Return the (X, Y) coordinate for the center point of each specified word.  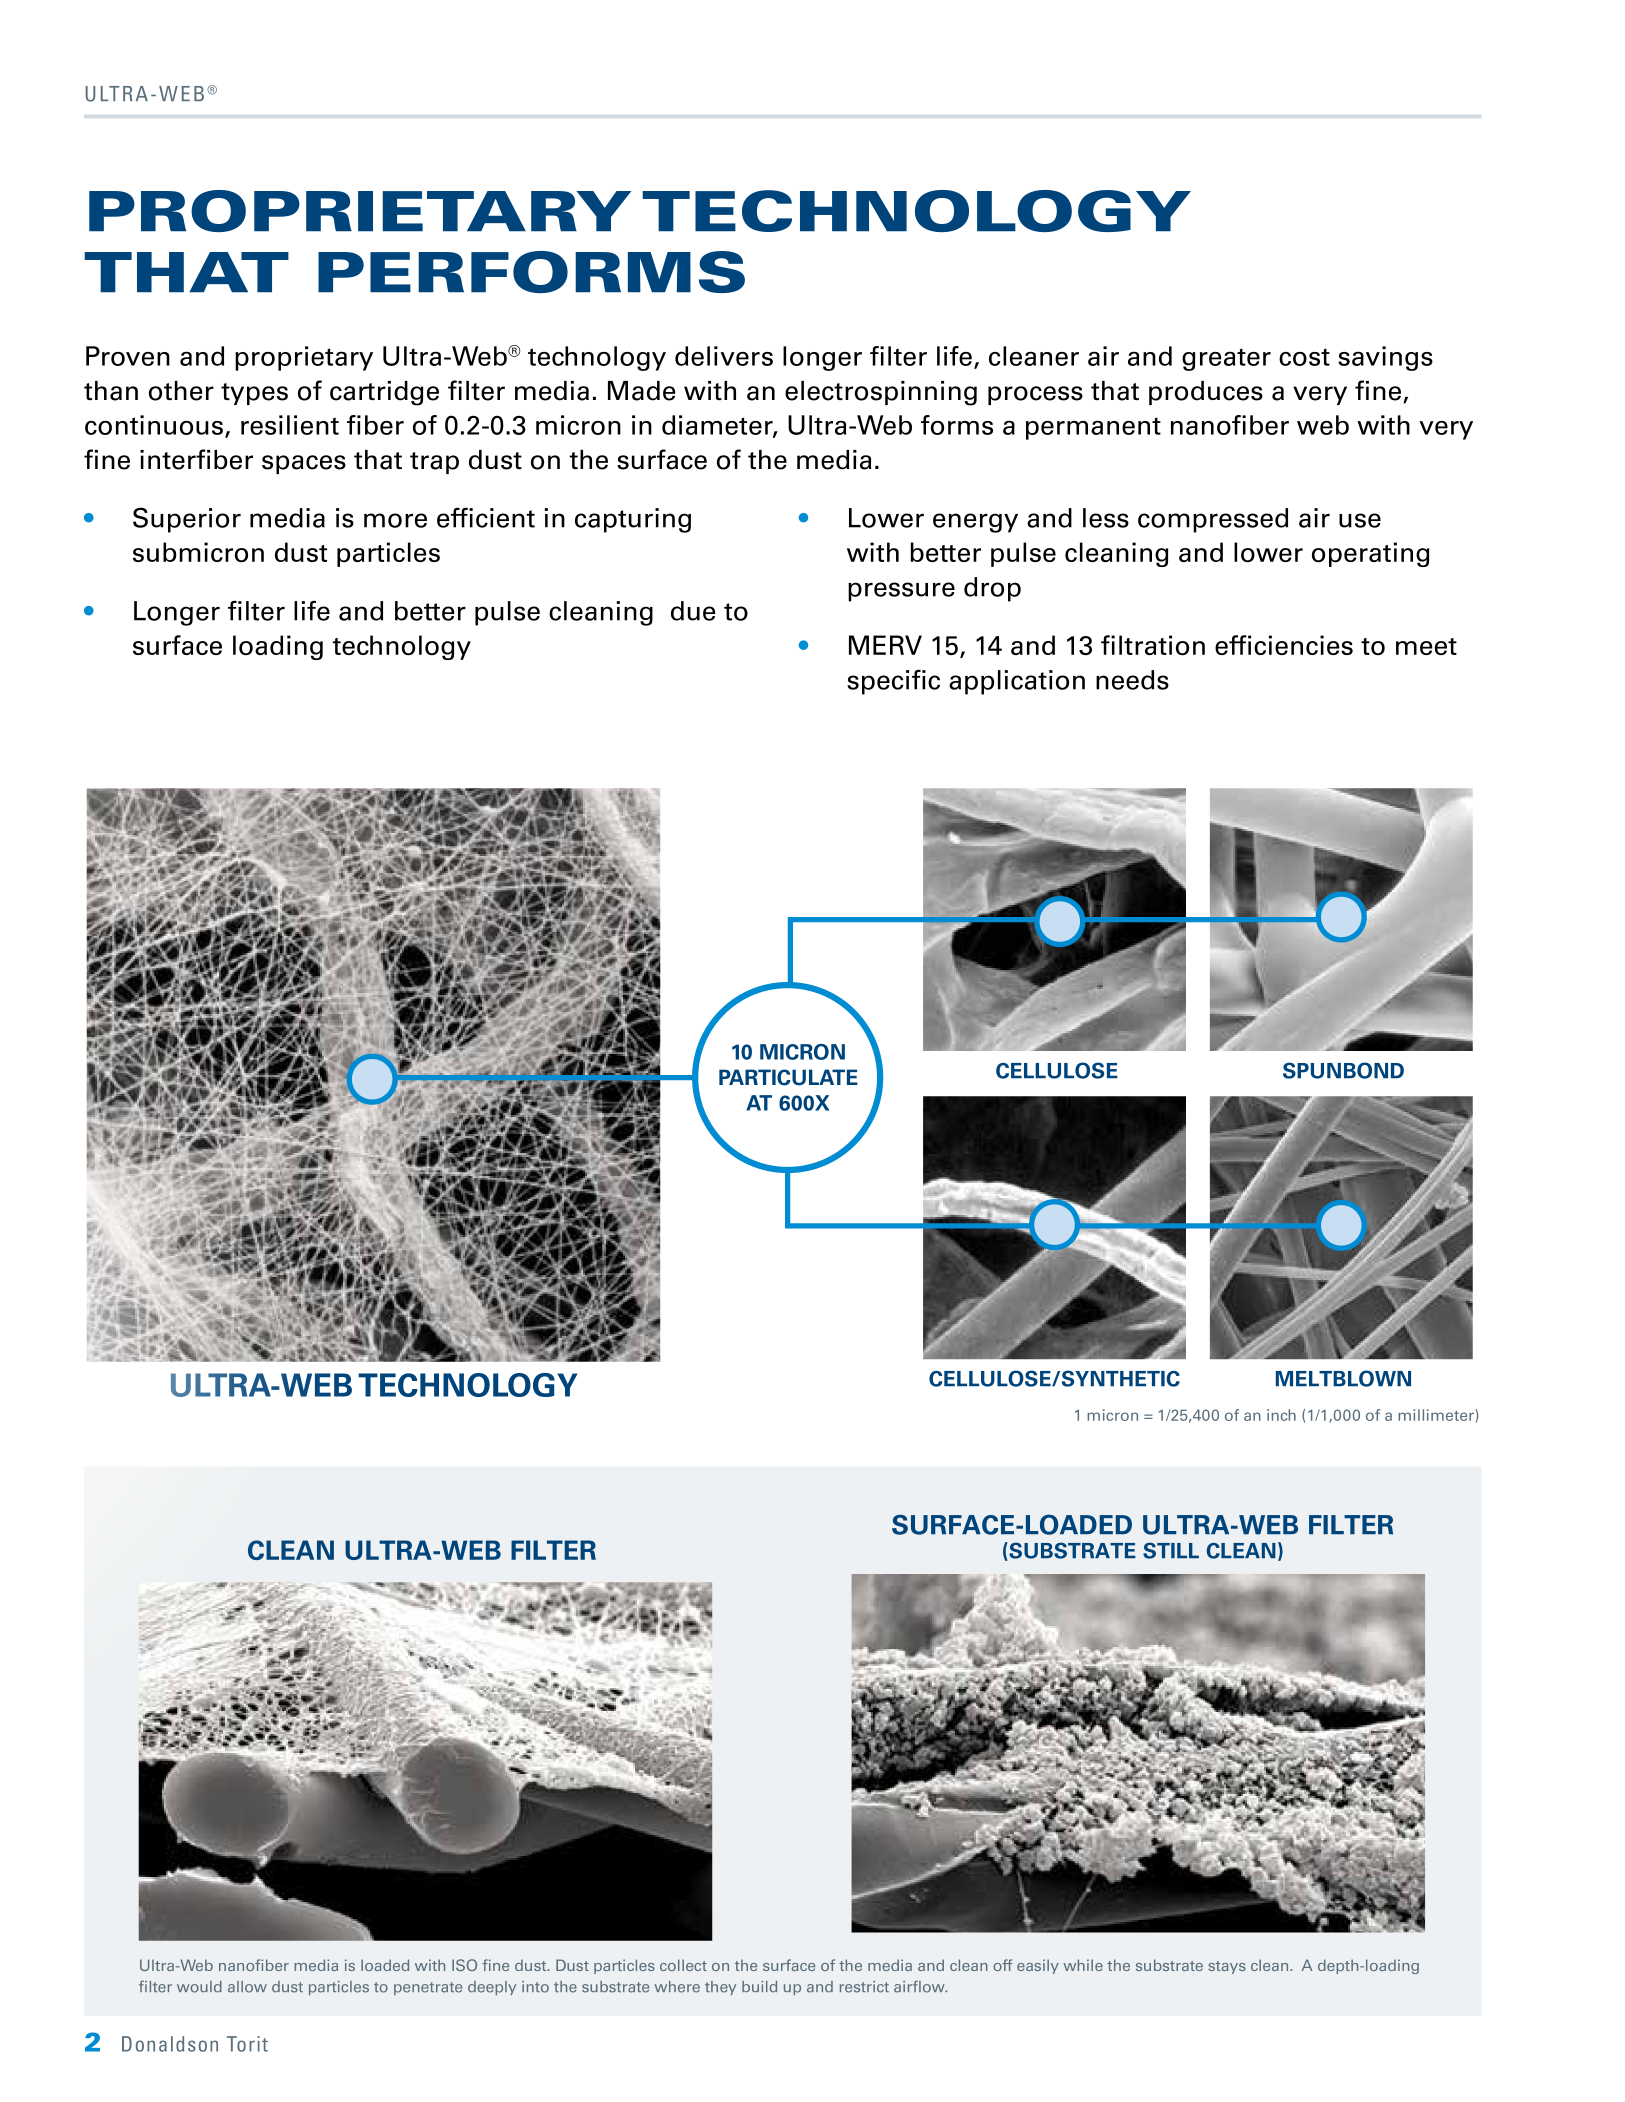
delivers (724, 356)
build (759, 1986)
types (254, 394)
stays (1227, 1967)
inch (1281, 1415)
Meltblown (1343, 1378)
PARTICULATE (788, 1077)
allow (247, 1987)
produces (1206, 393)
